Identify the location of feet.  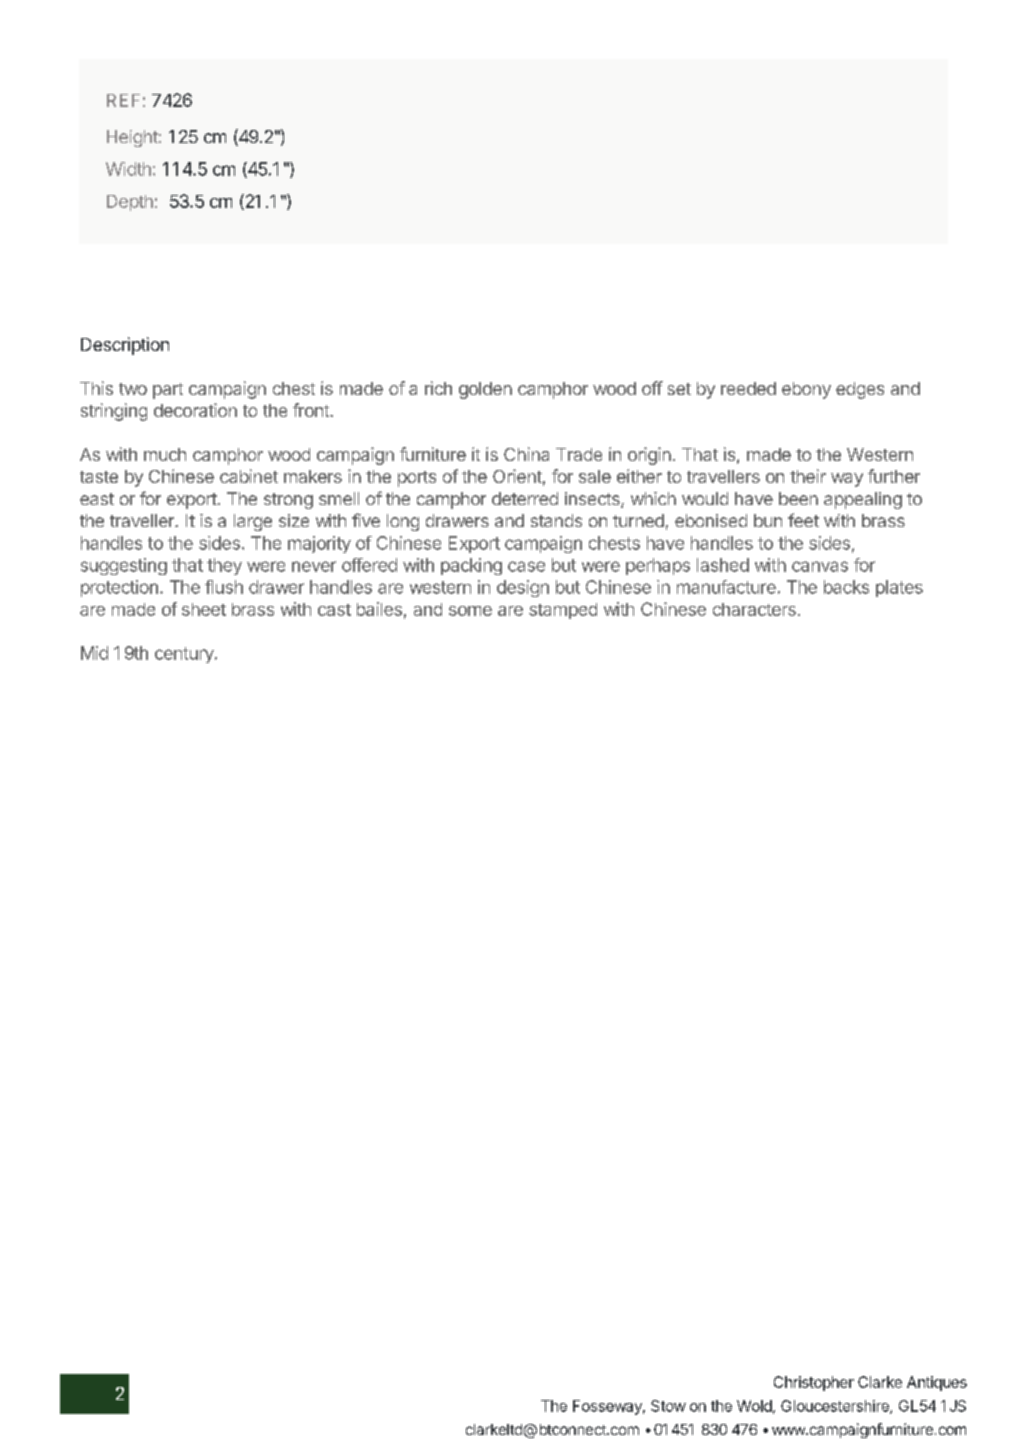
(803, 520).
